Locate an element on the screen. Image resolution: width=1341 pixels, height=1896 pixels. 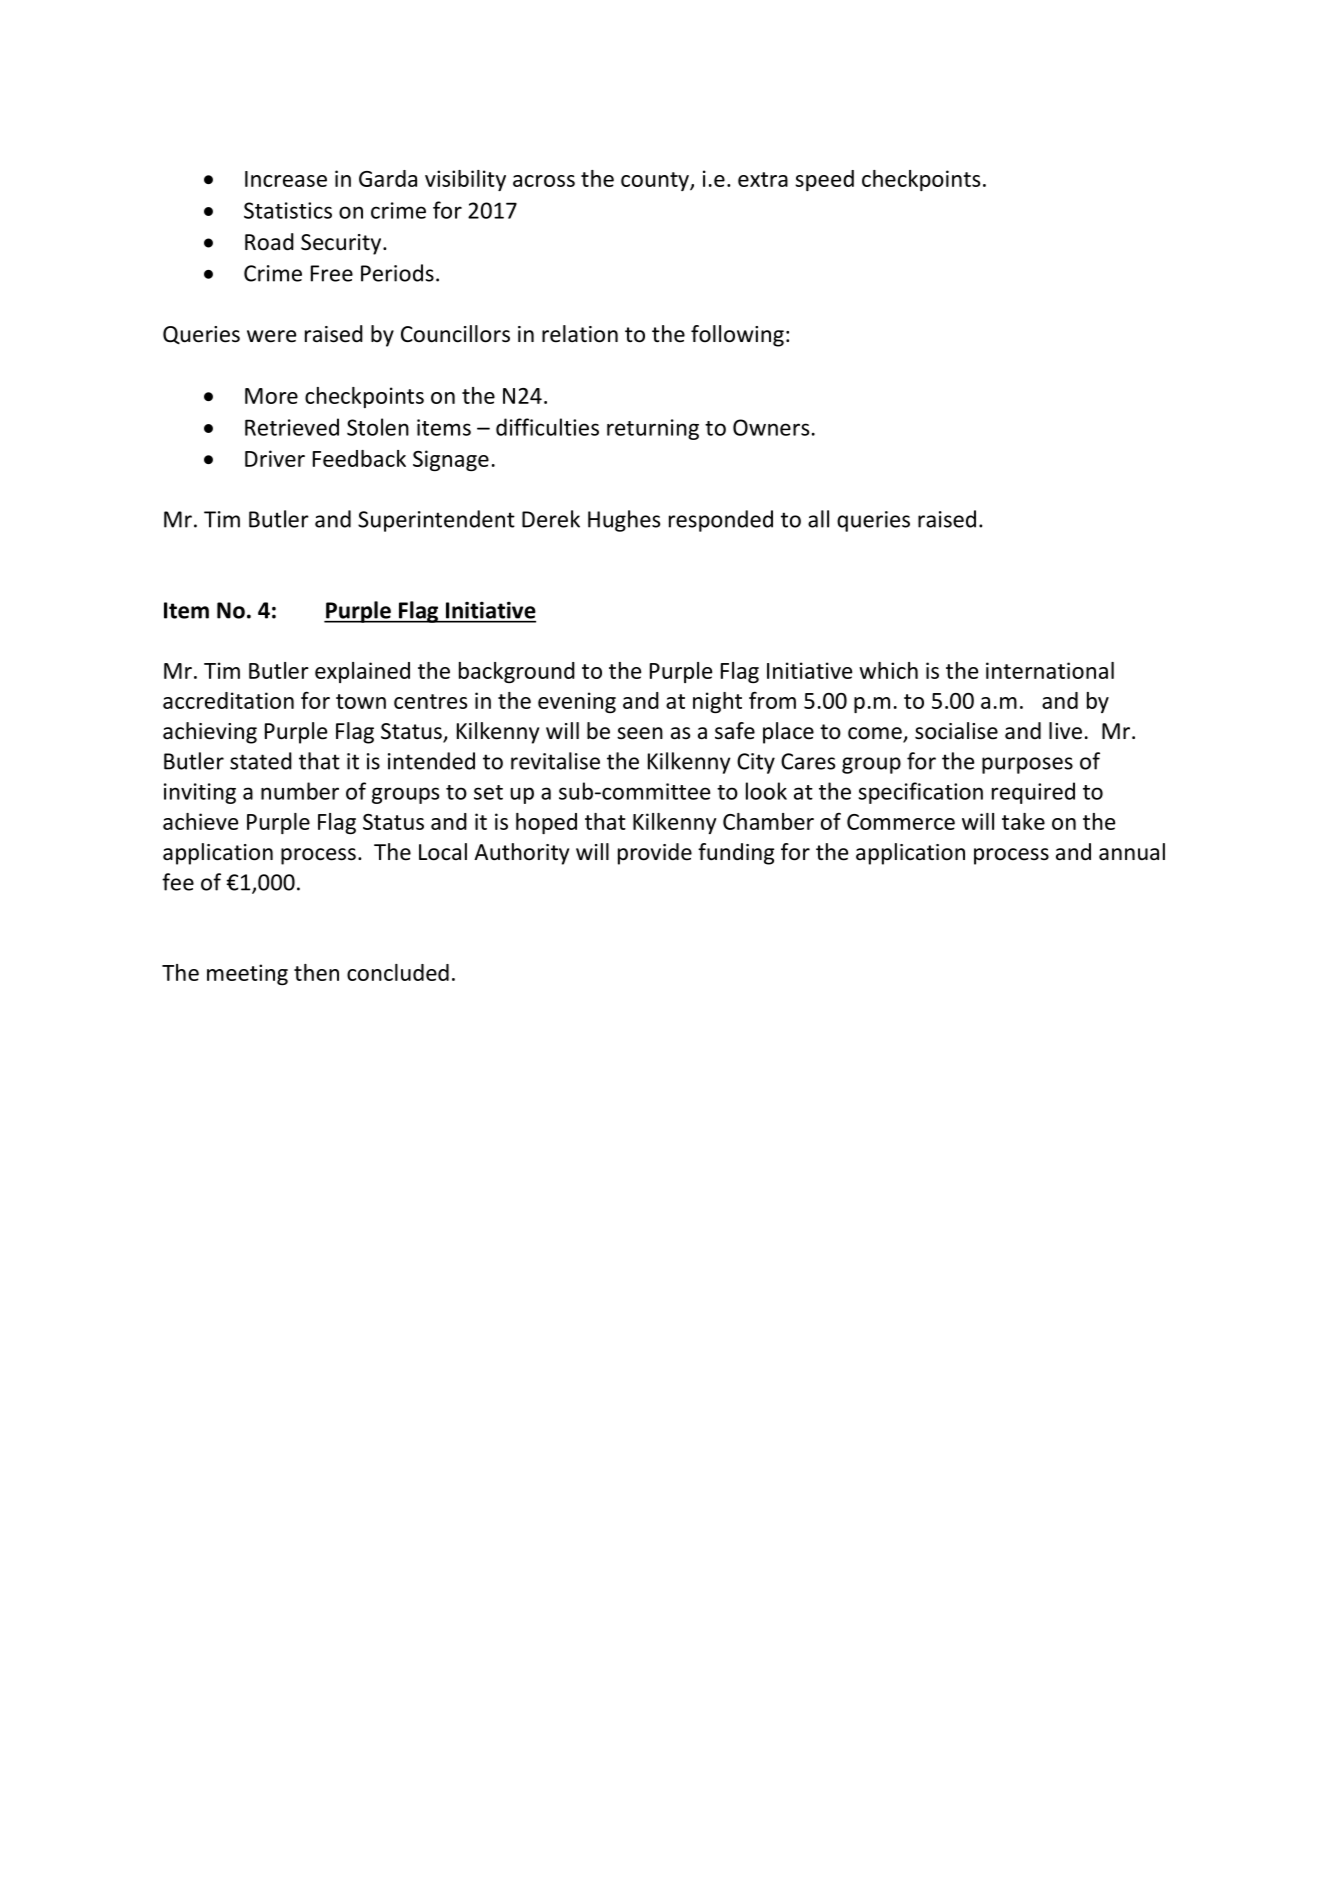
were is located at coordinates (271, 336).
